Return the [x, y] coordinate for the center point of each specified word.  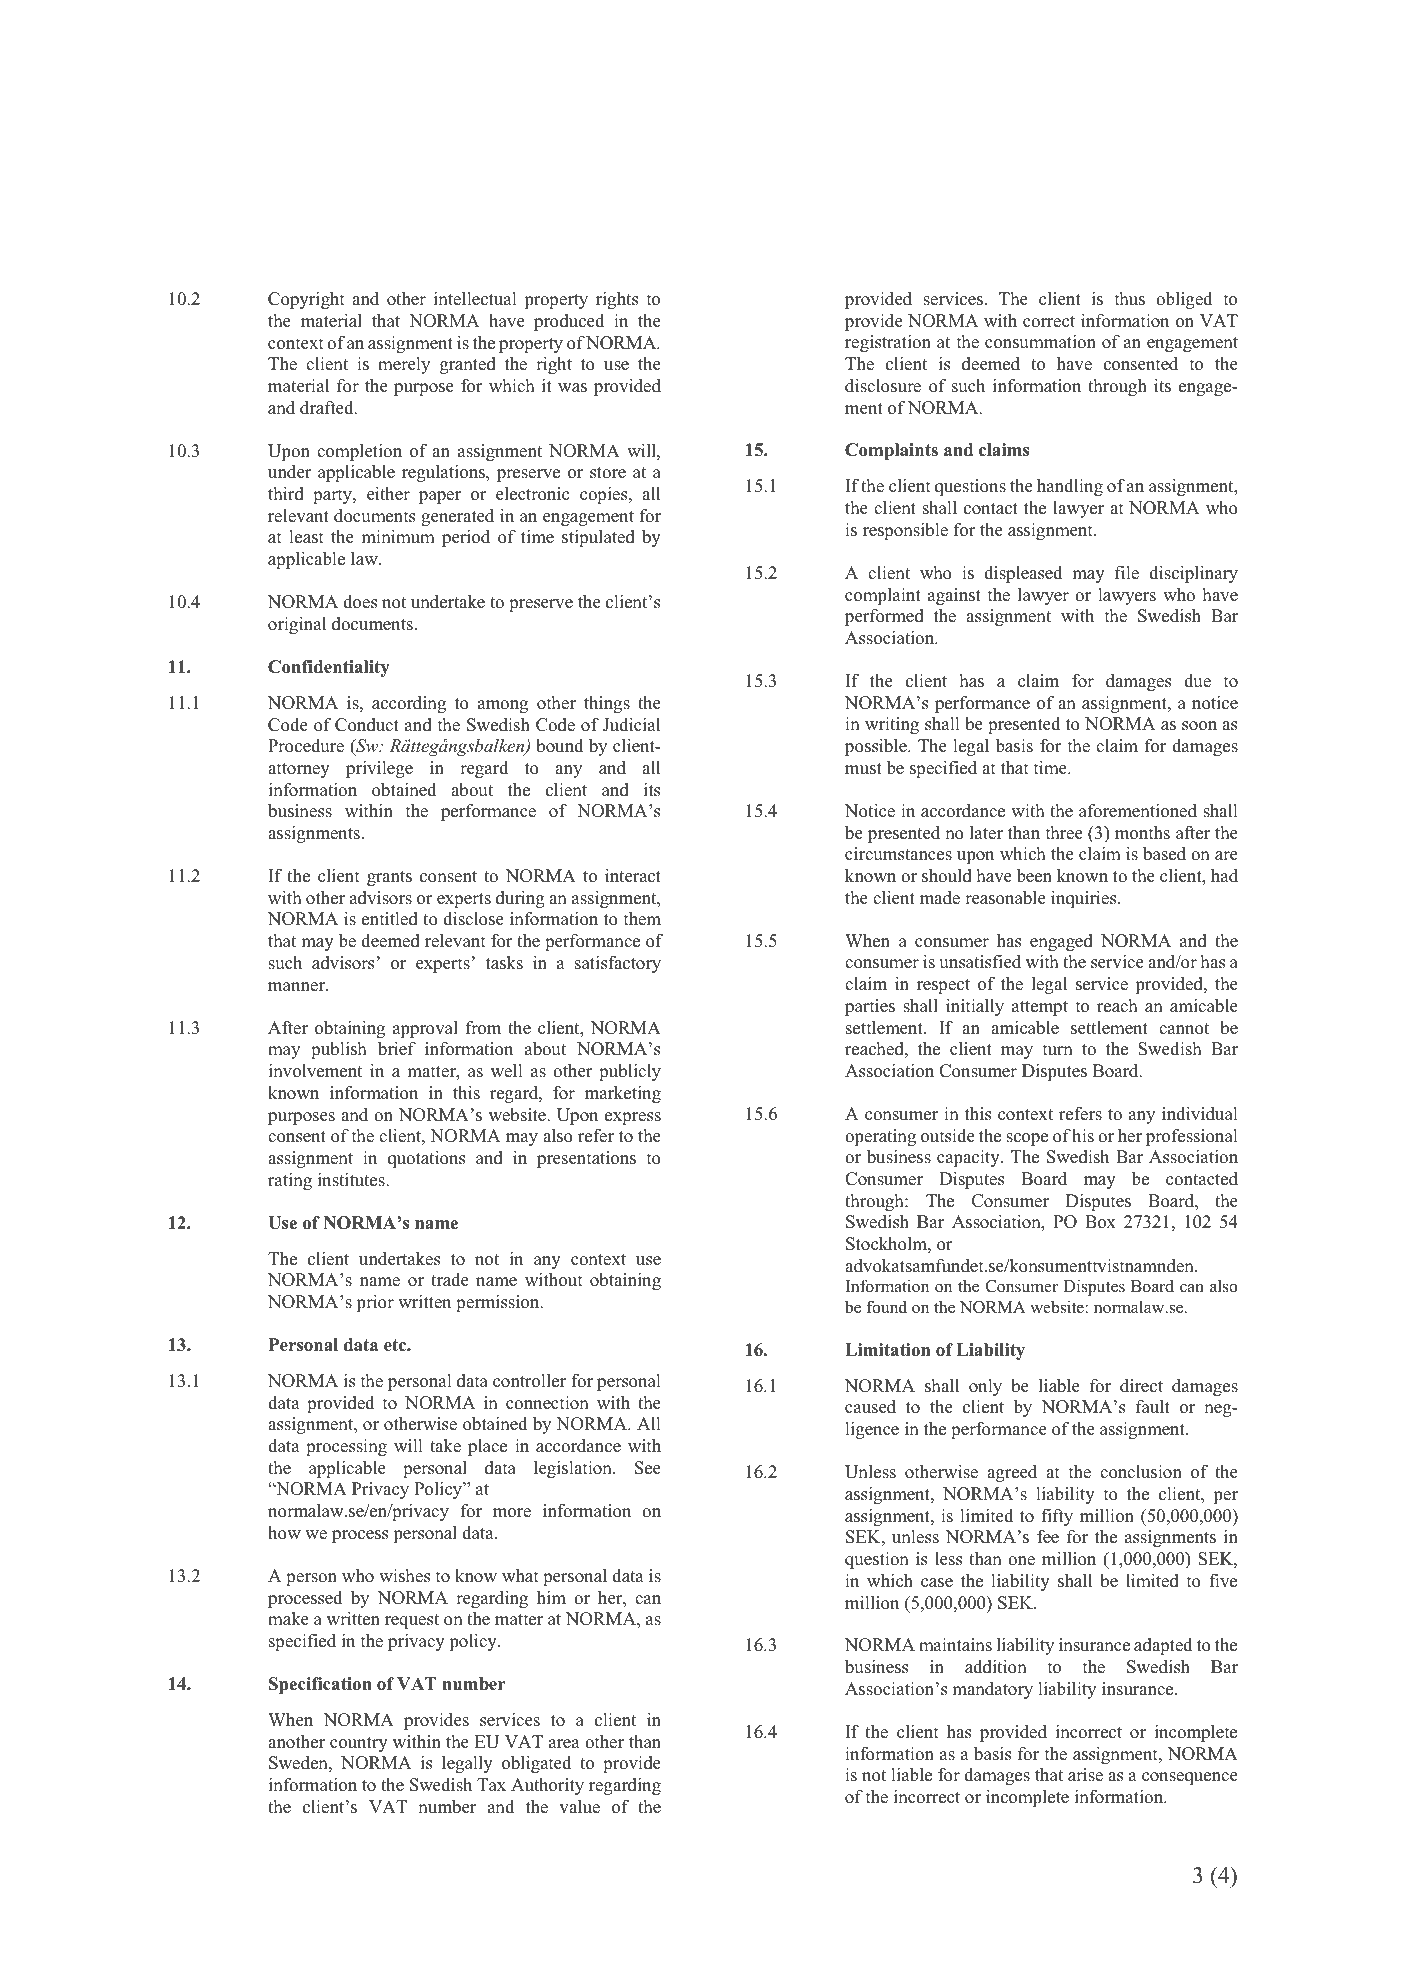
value [579, 1807]
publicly [630, 1072]
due [1197, 681]
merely [404, 365]
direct [1141, 1386]
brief [397, 1049]
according [409, 704]
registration [888, 343]
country [359, 1744]
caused [870, 1407]
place [487, 1447]
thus [1130, 299]
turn [1058, 1050]
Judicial [631, 725]
